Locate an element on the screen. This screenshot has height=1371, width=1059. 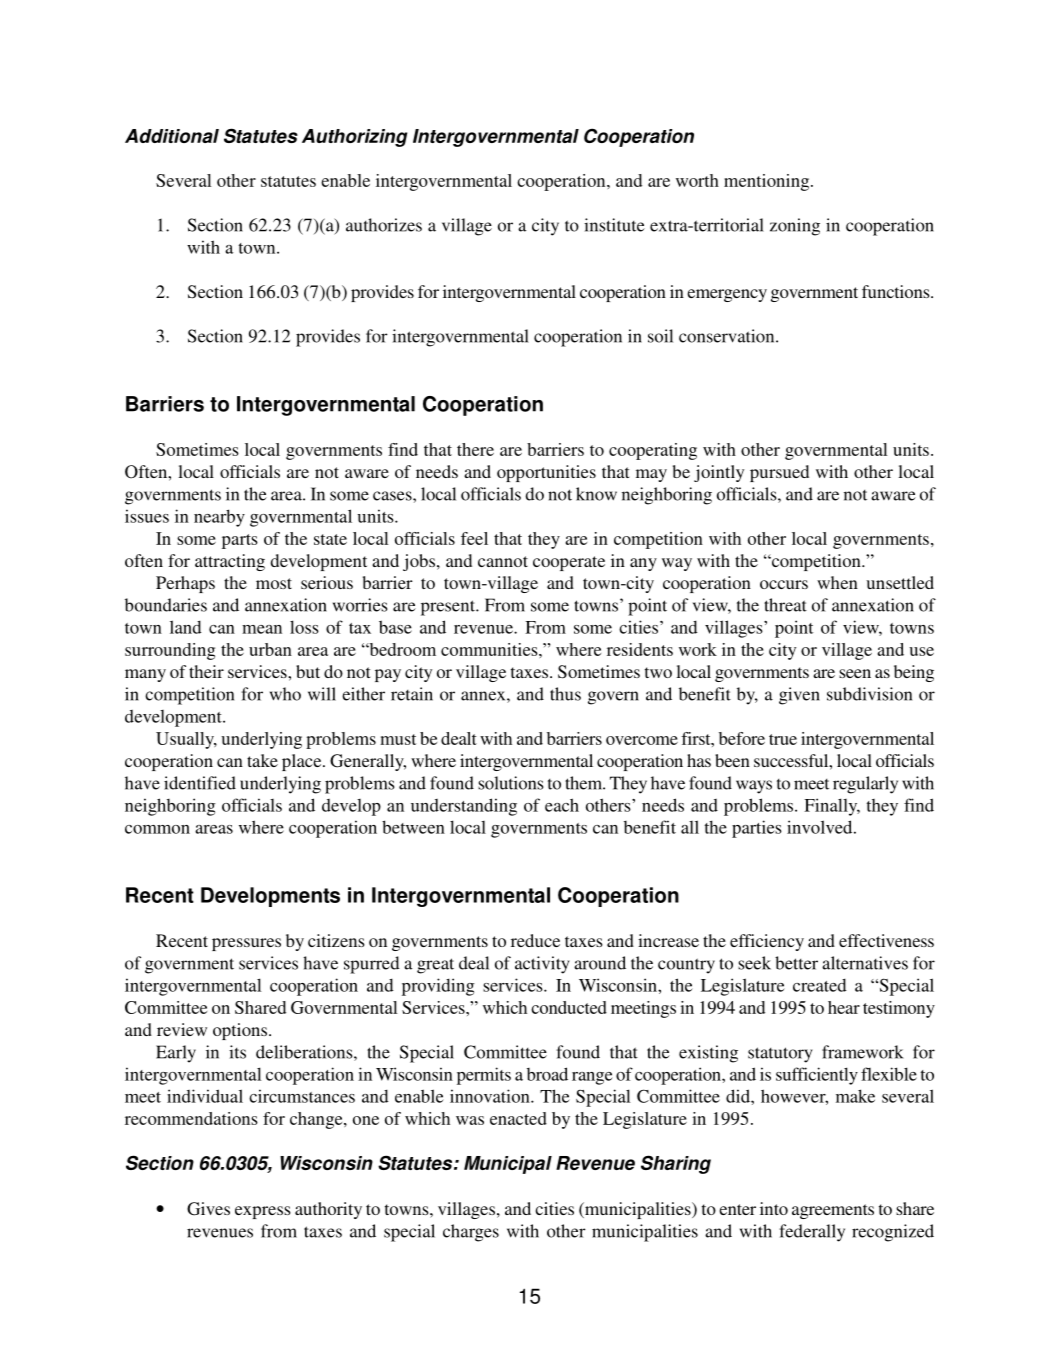
pursued is located at coordinates (779, 473).
